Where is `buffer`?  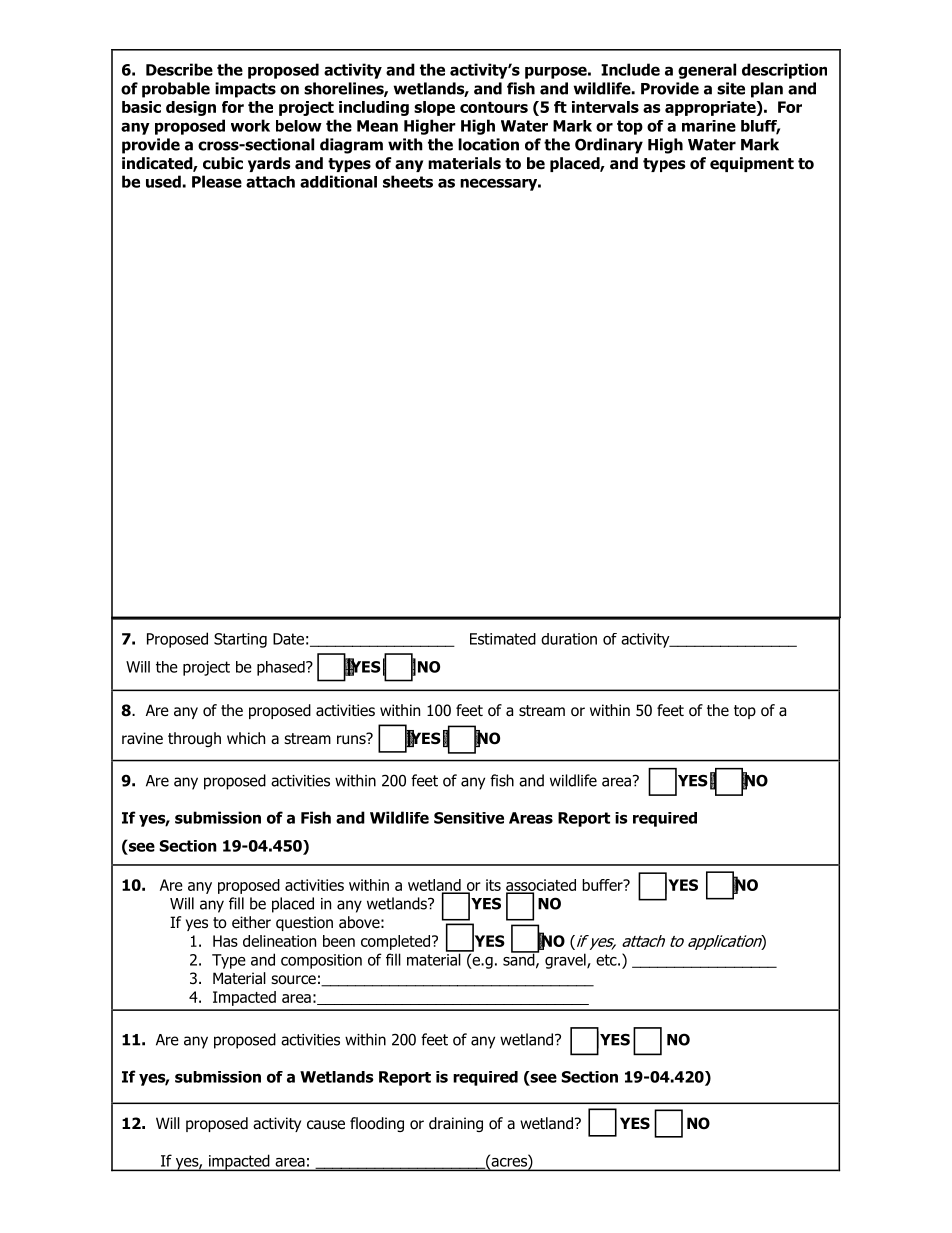 buffer is located at coordinates (603, 885).
